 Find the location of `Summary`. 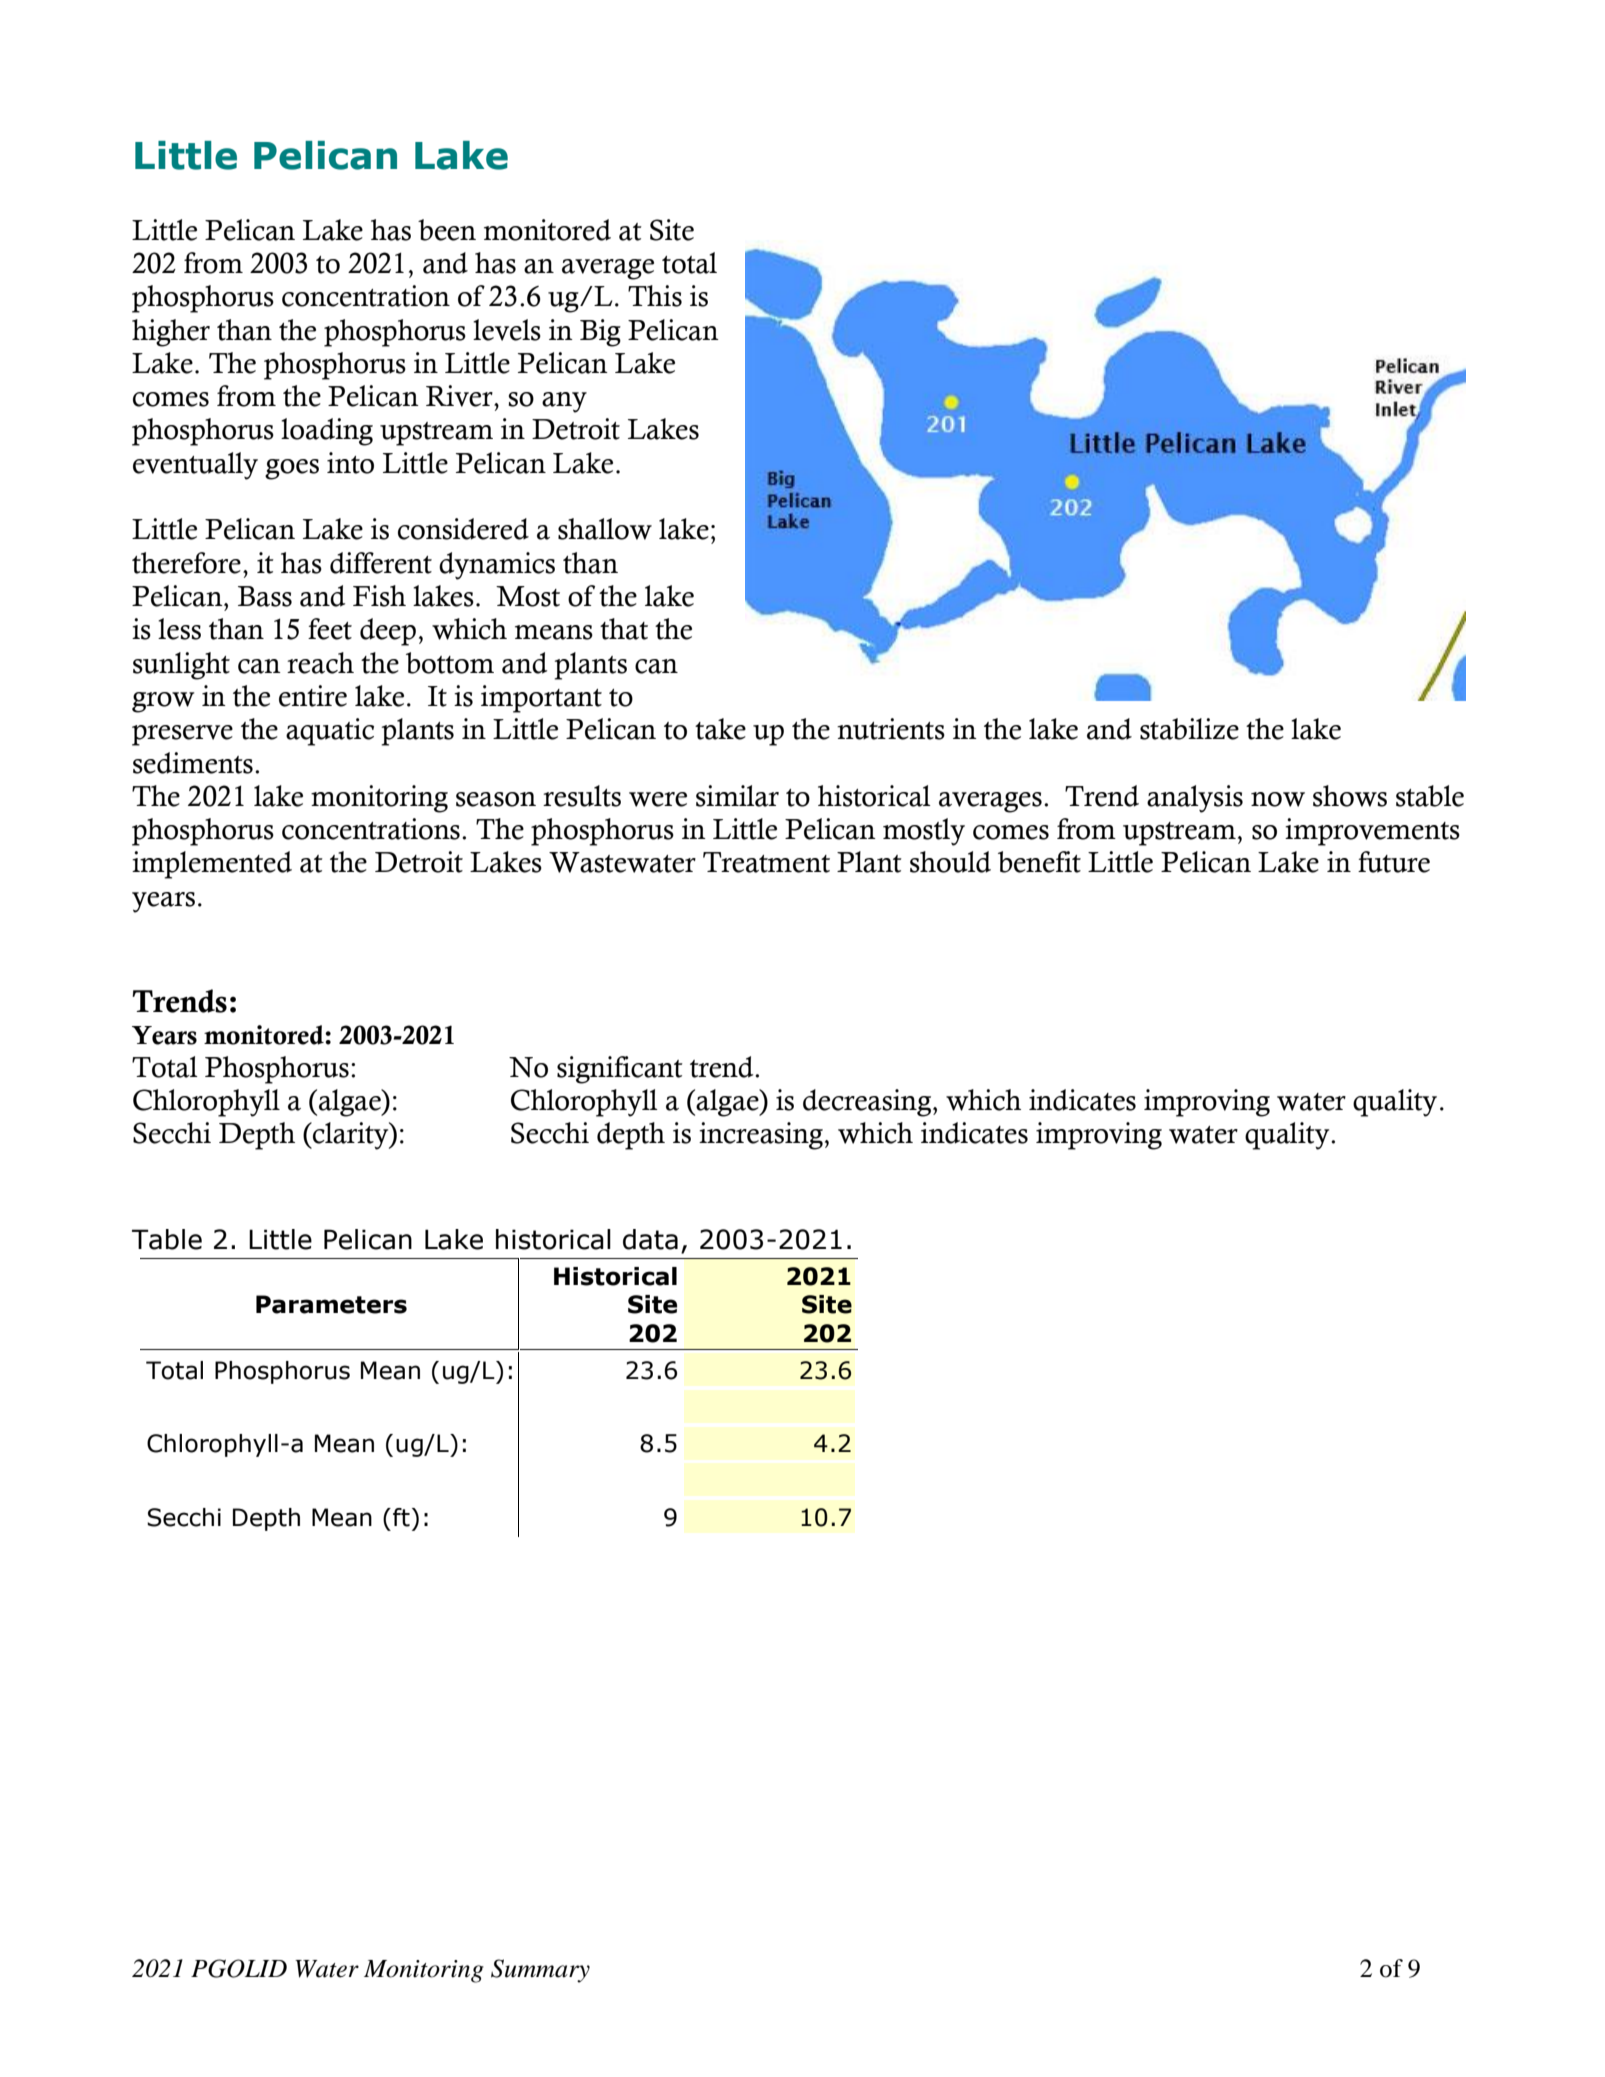

Summary is located at coordinates (540, 1971).
